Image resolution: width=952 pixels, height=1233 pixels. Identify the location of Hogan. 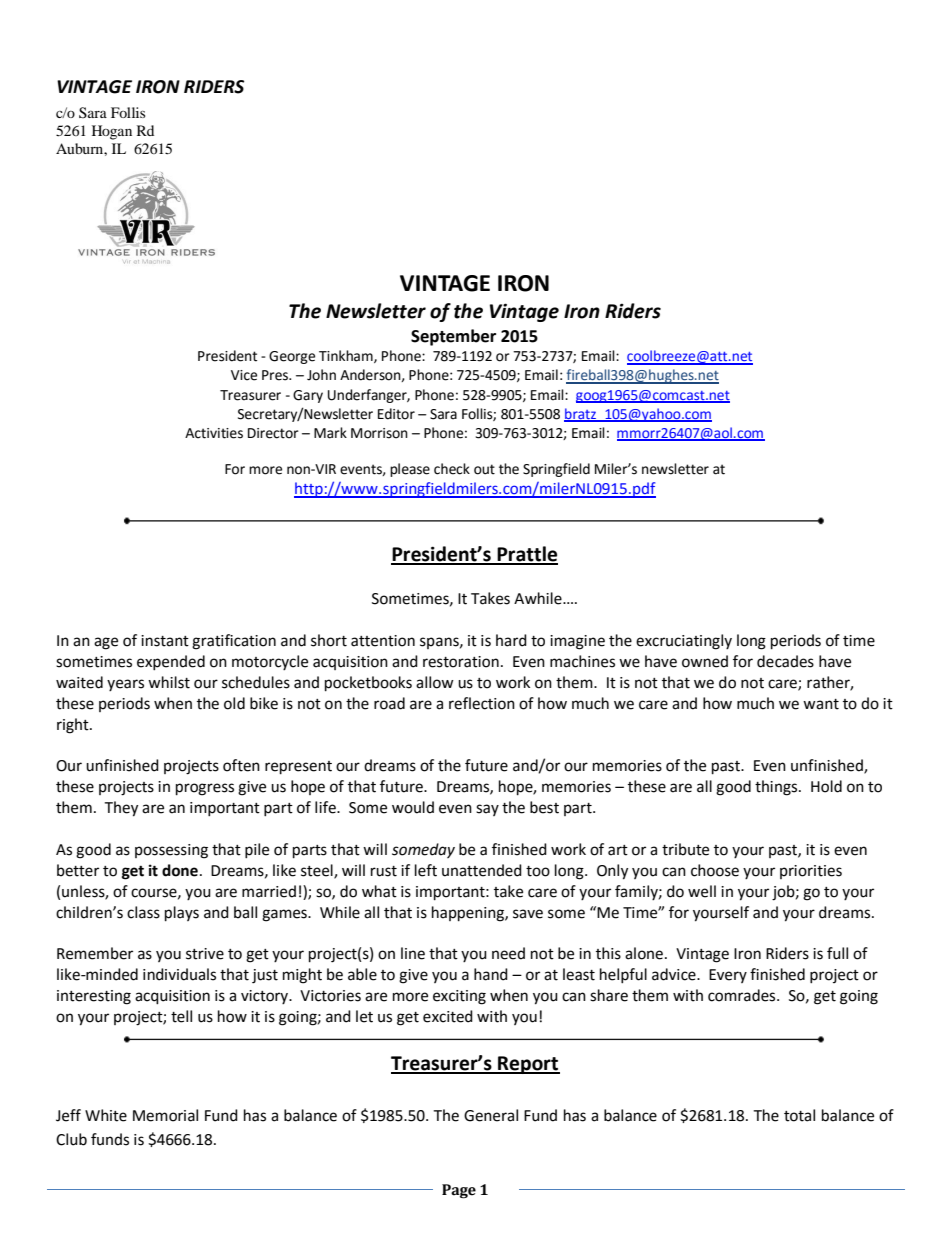
(112, 132).
